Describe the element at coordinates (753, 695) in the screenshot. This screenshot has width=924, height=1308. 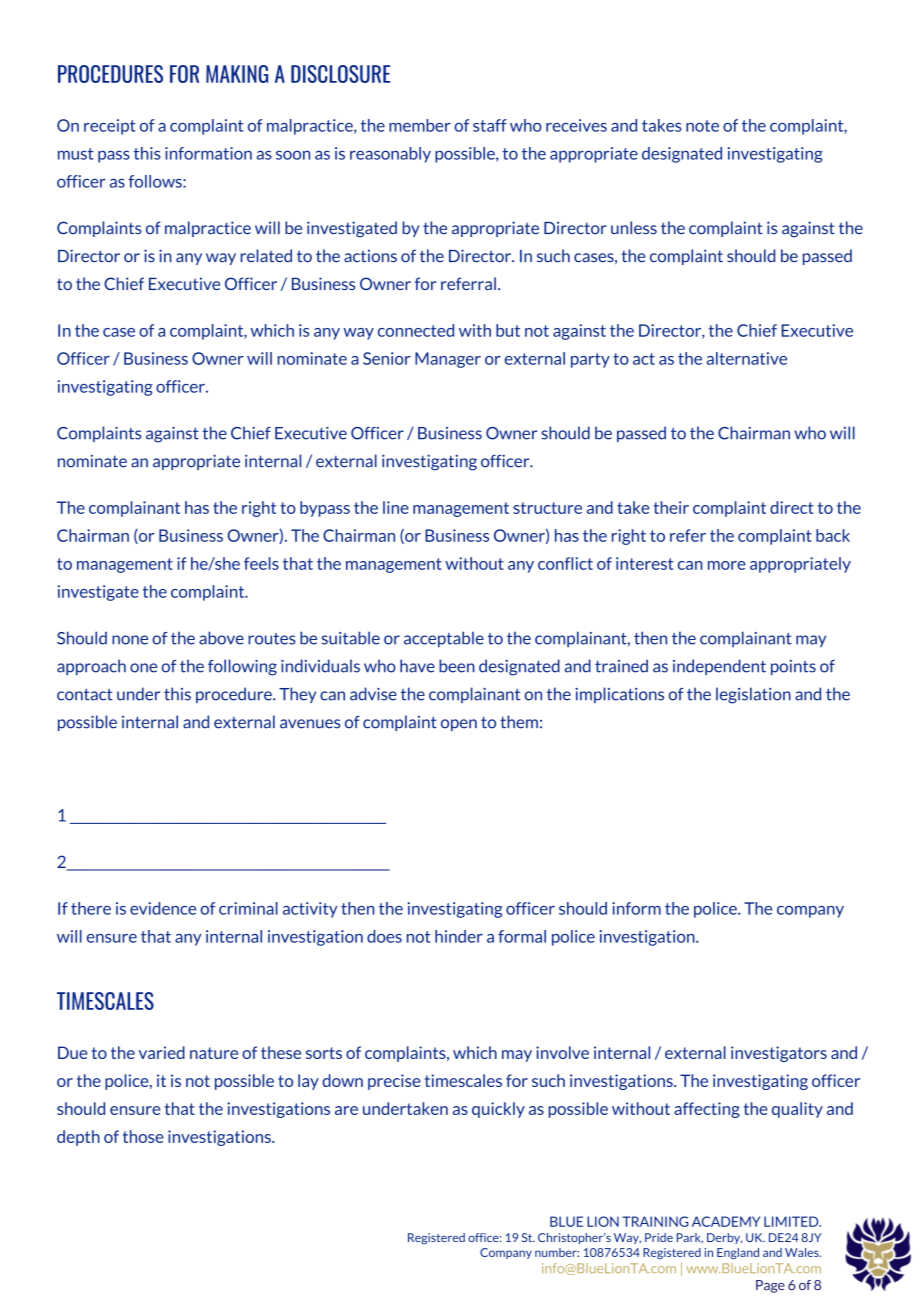
I see `legislation` at that location.
